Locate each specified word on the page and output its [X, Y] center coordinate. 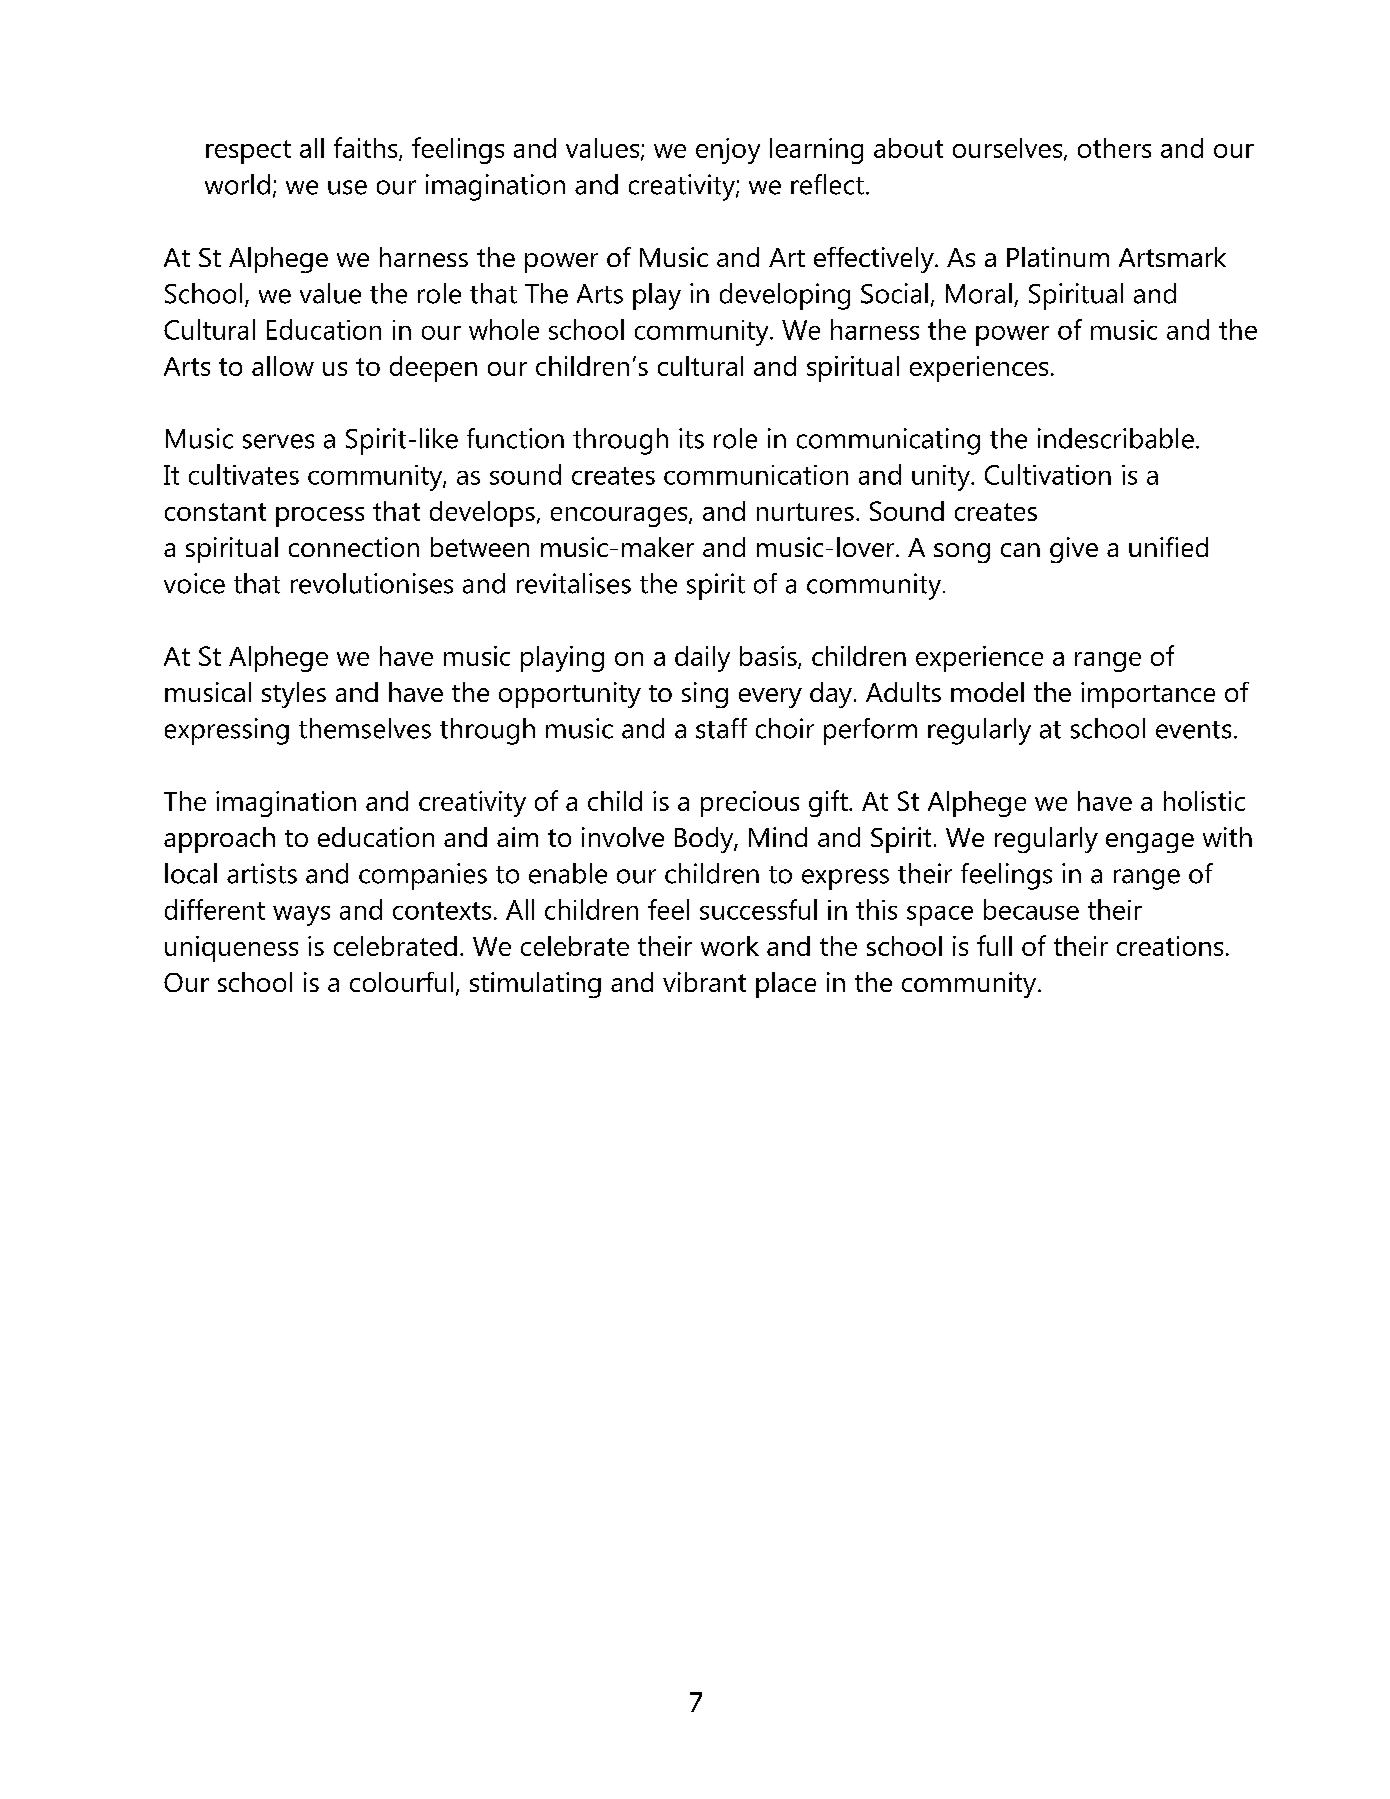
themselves [365, 728]
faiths [367, 149]
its [691, 438]
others [1114, 148]
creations [1170, 946]
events [1193, 730]
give [1074, 550]
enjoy [728, 151]
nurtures [805, 512]
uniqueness [231, 949]
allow [283, 366]
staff [721, 728]
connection [354, 547]
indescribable [1116, 438]
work [730, 946]
